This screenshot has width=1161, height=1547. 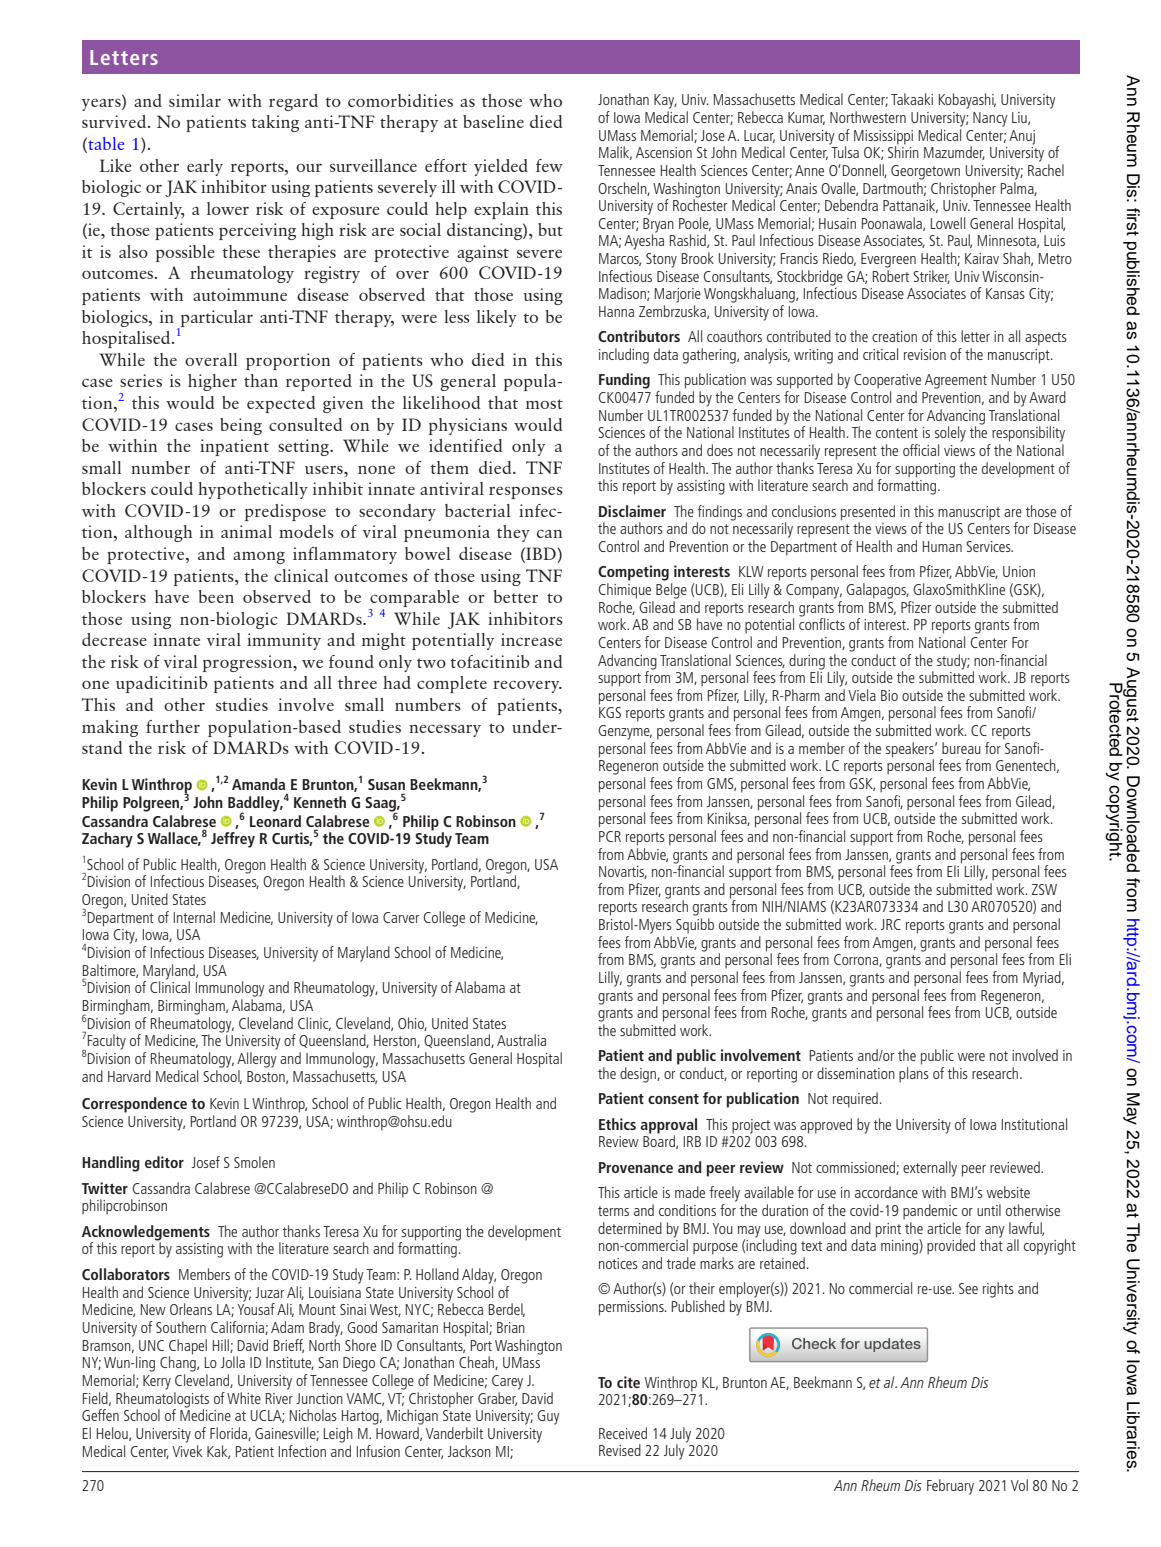 I want to click on Shirin, so click(x=903, y=151).
